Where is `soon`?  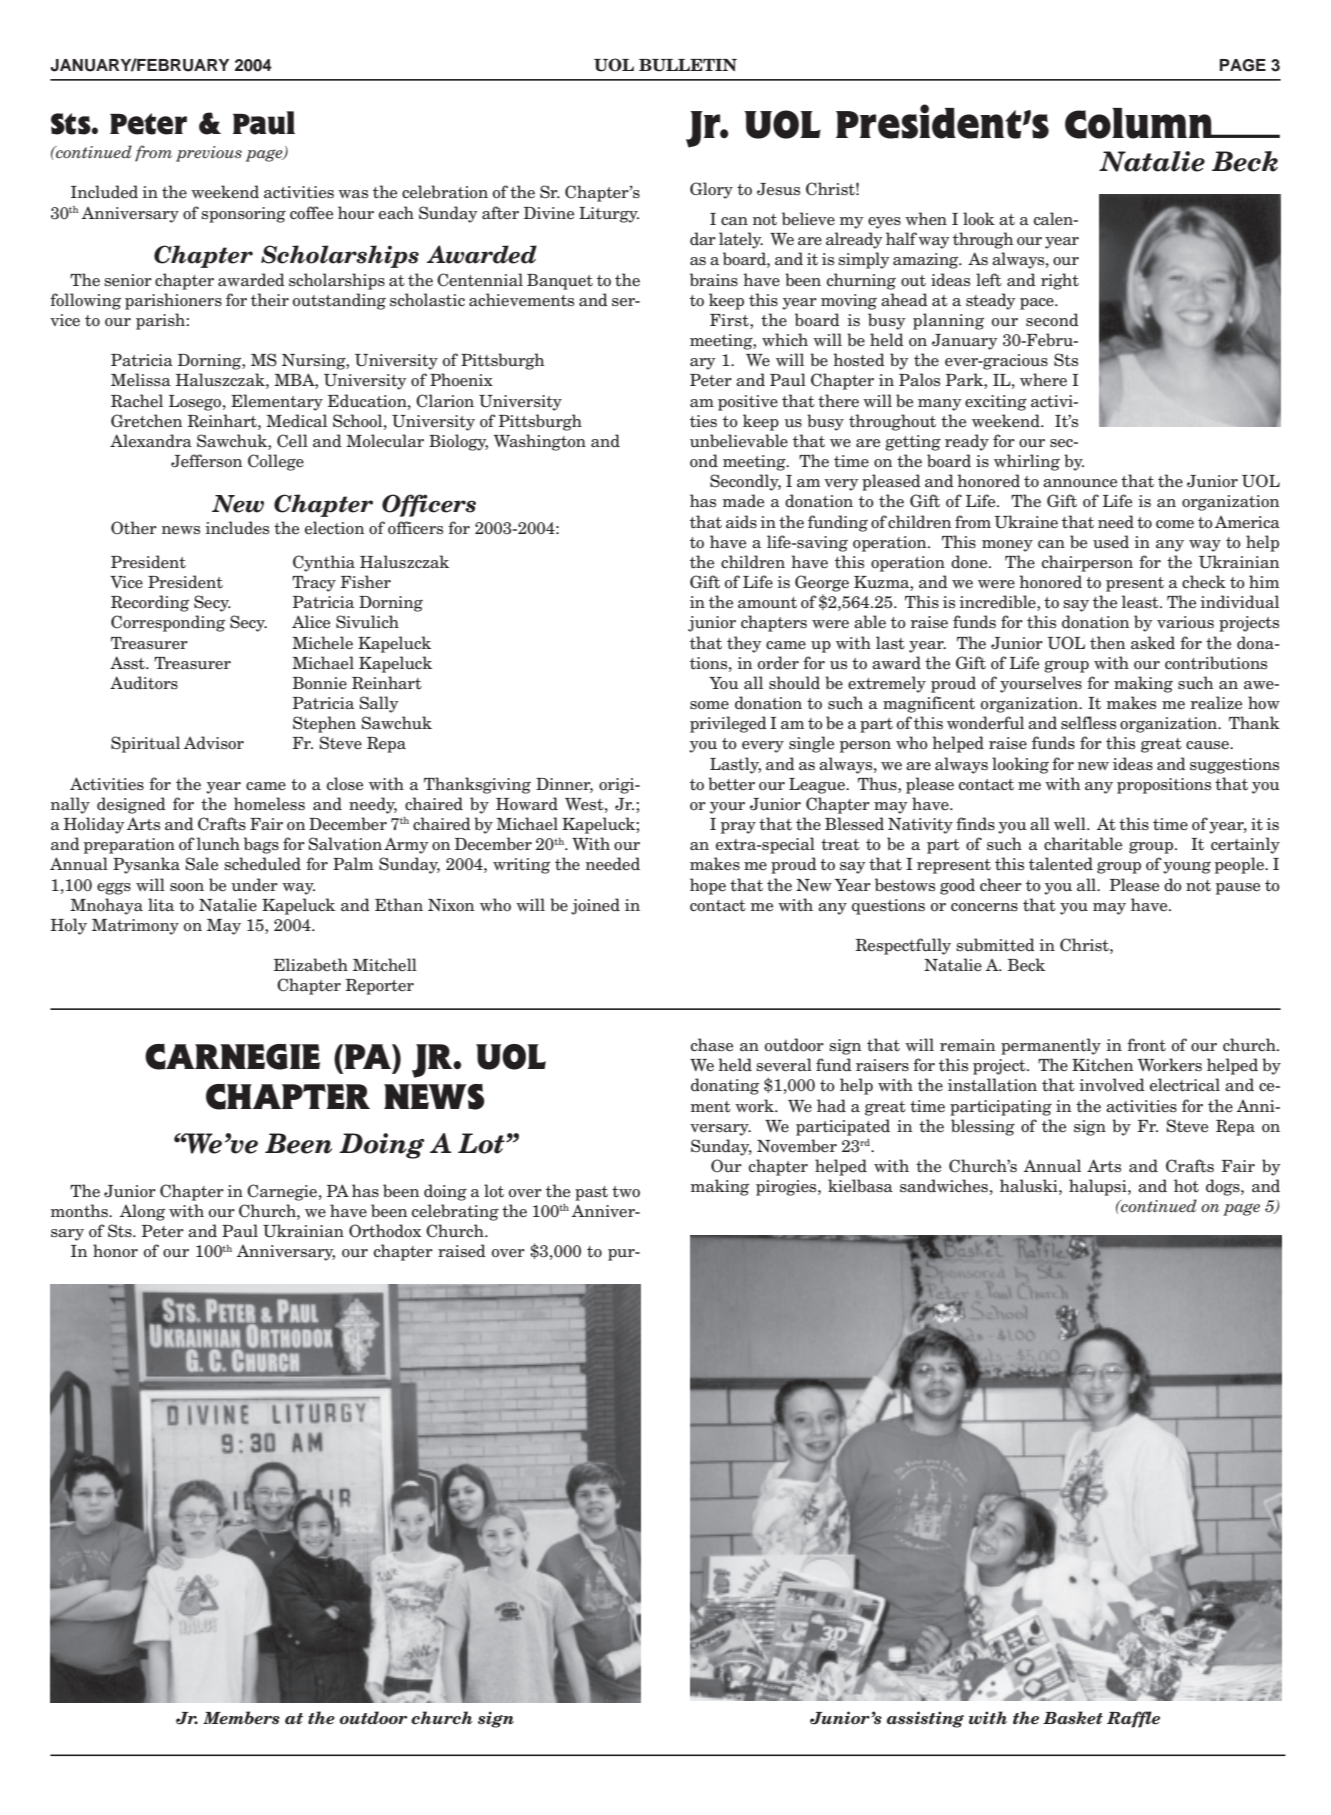
soon is located at coordinates (187, 887).
